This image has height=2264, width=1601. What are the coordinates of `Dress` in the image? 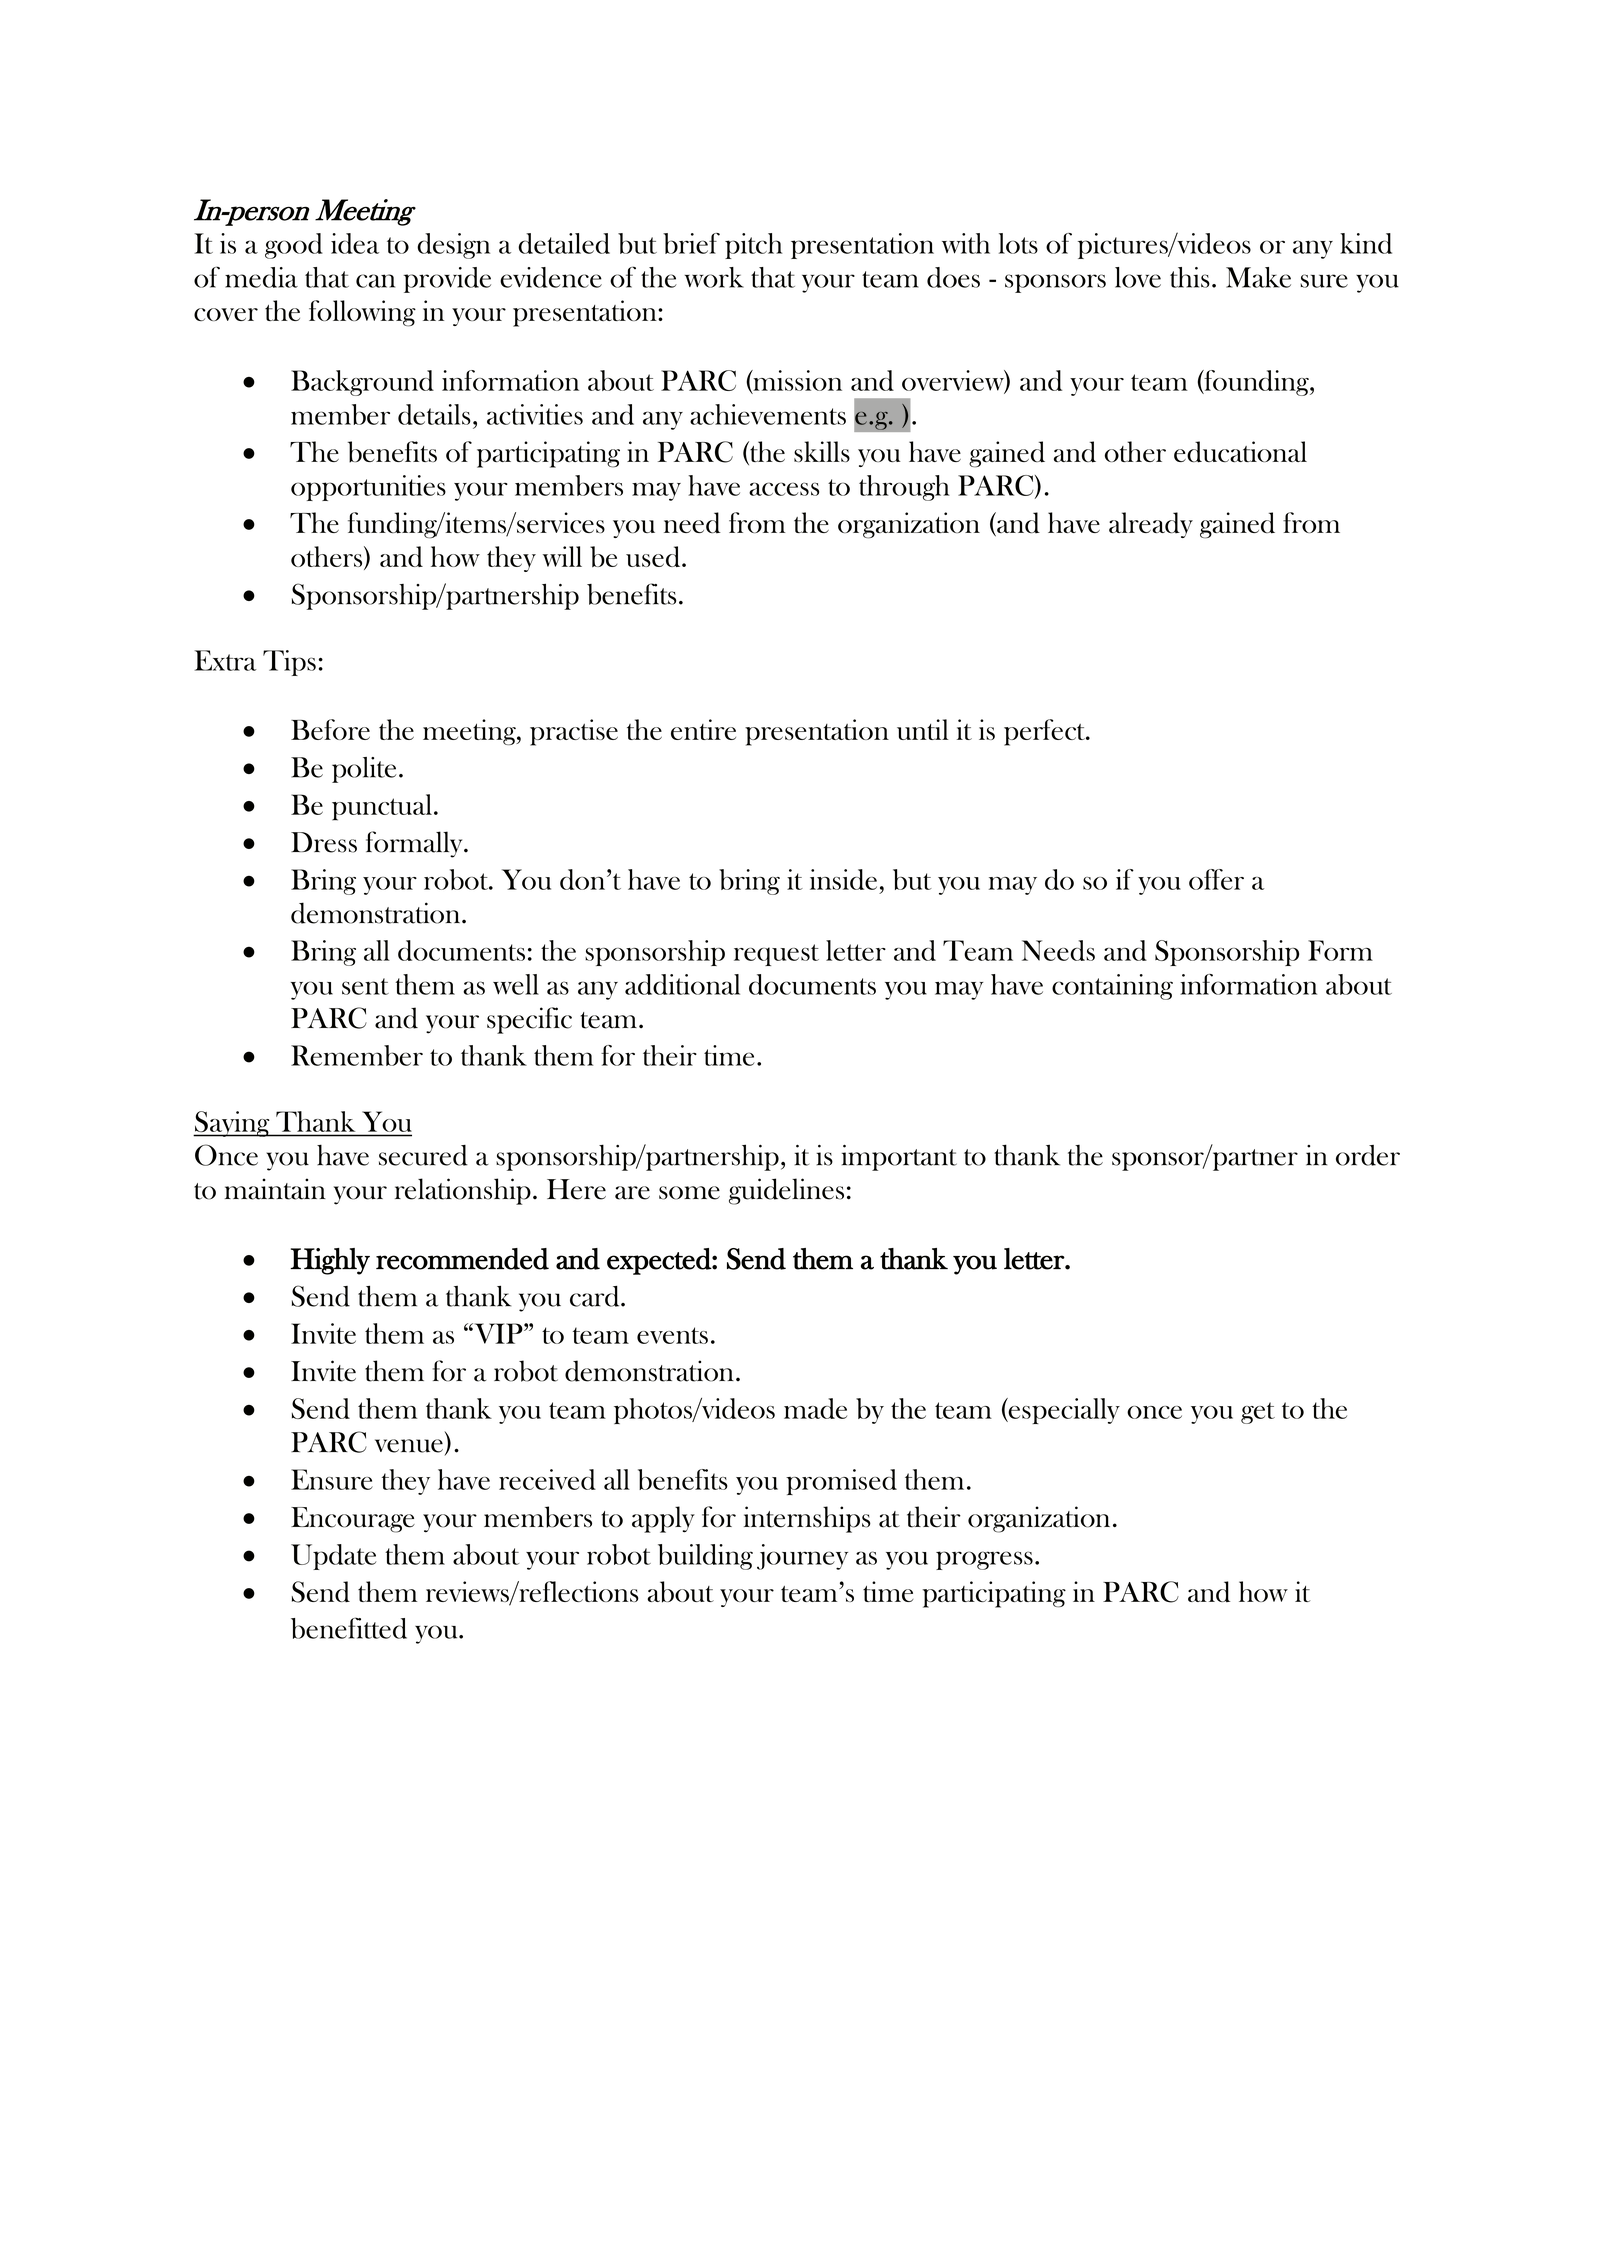 It's located at (324, 842).
